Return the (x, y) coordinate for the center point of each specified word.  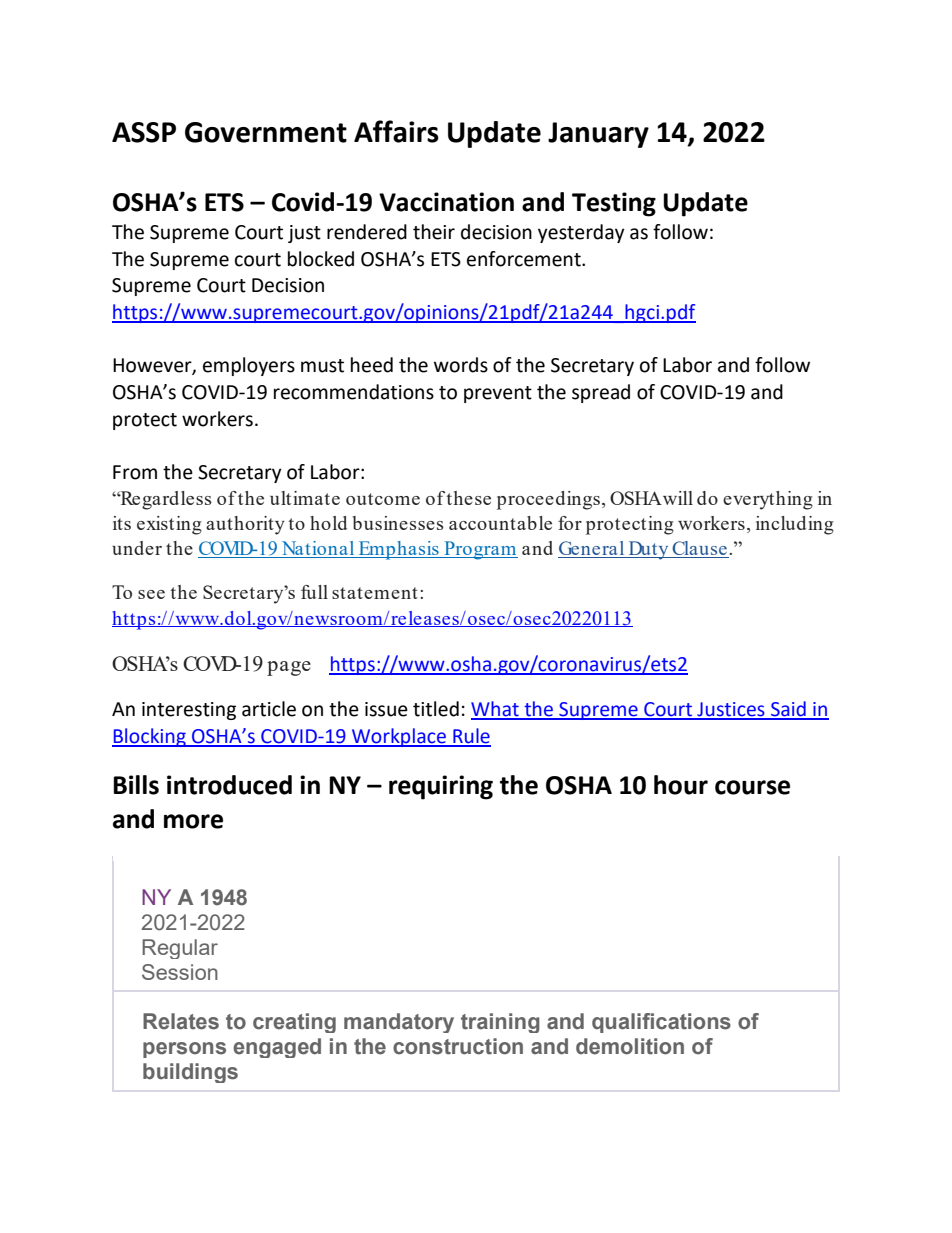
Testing (614, 204)
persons (184, 1050)
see (151, 594)
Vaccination (446, 202)
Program (480, 550)
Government (266, 132)
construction (458, 1046)
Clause (699, 549)
